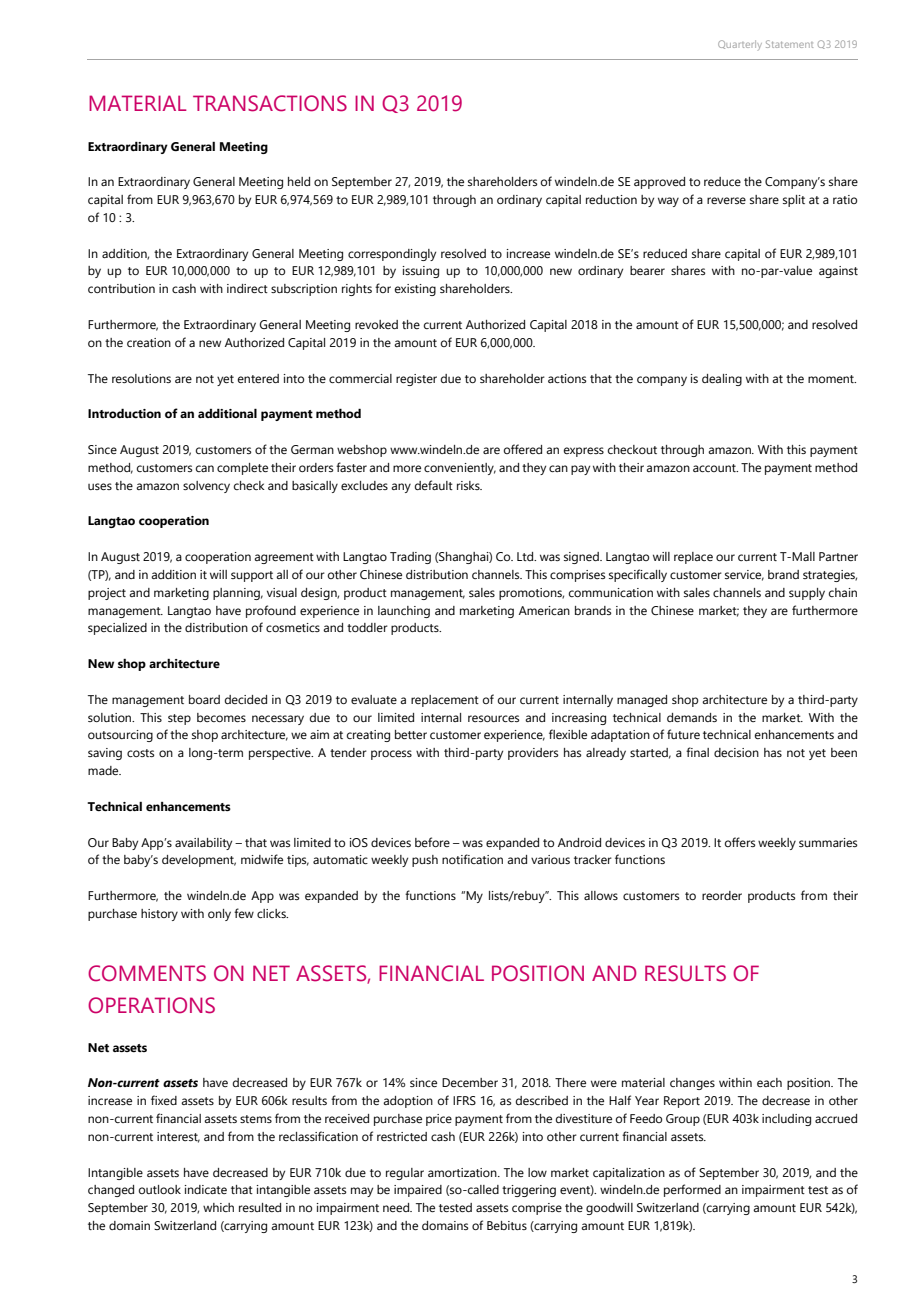 The height and width of the document is (1308, 924). What do you see at coordinates (206, 1189) in the document?
I see `indicate` at bounding box center [206, 1189].
